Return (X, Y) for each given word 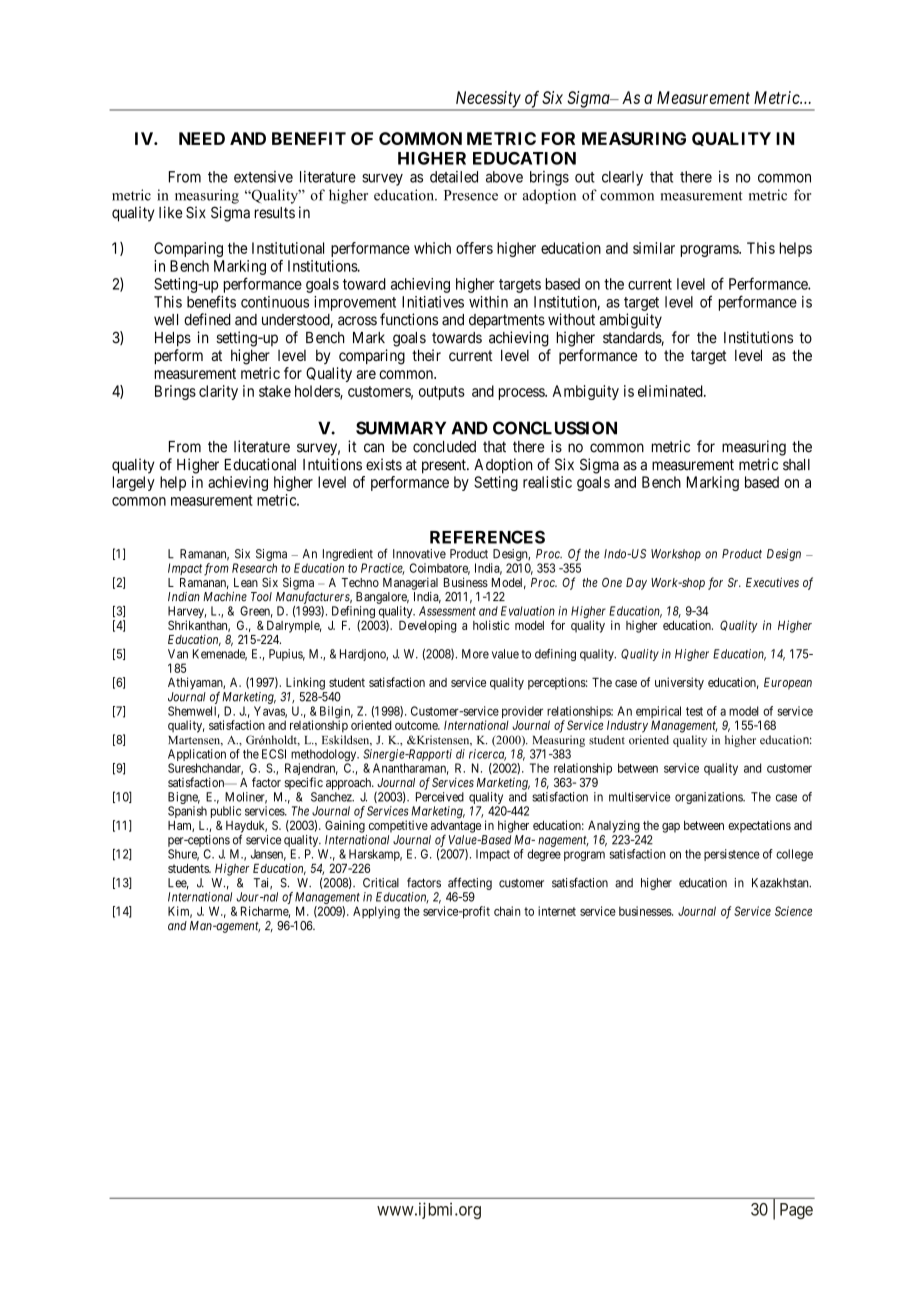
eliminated (671, 391)
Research (254, 568)
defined (207, 319)
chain (507, 911)
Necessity (487, 100)
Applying (376, 912)
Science (793, 911)
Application (197, 756)
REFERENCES (487, 537)
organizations (709, 798)
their (426, 355)
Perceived (440, 797)
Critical (381, 883)
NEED (202, 138)
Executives (772, 582)
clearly (622, 178)
